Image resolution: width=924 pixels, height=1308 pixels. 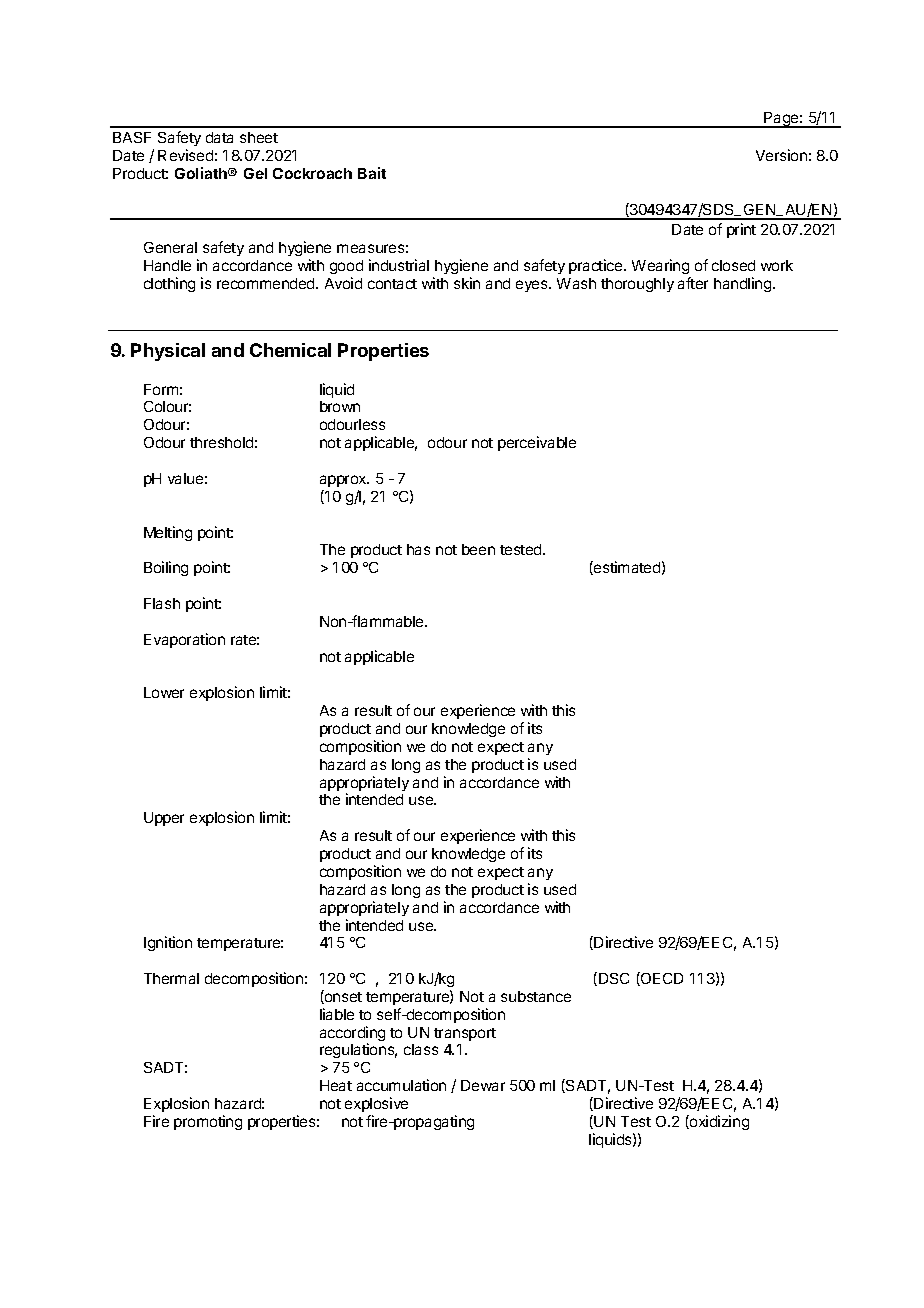 What do you see at coordinates (208, 1122) in the screenshot?
I see `promoting` at bounding box center [208, 1122].
